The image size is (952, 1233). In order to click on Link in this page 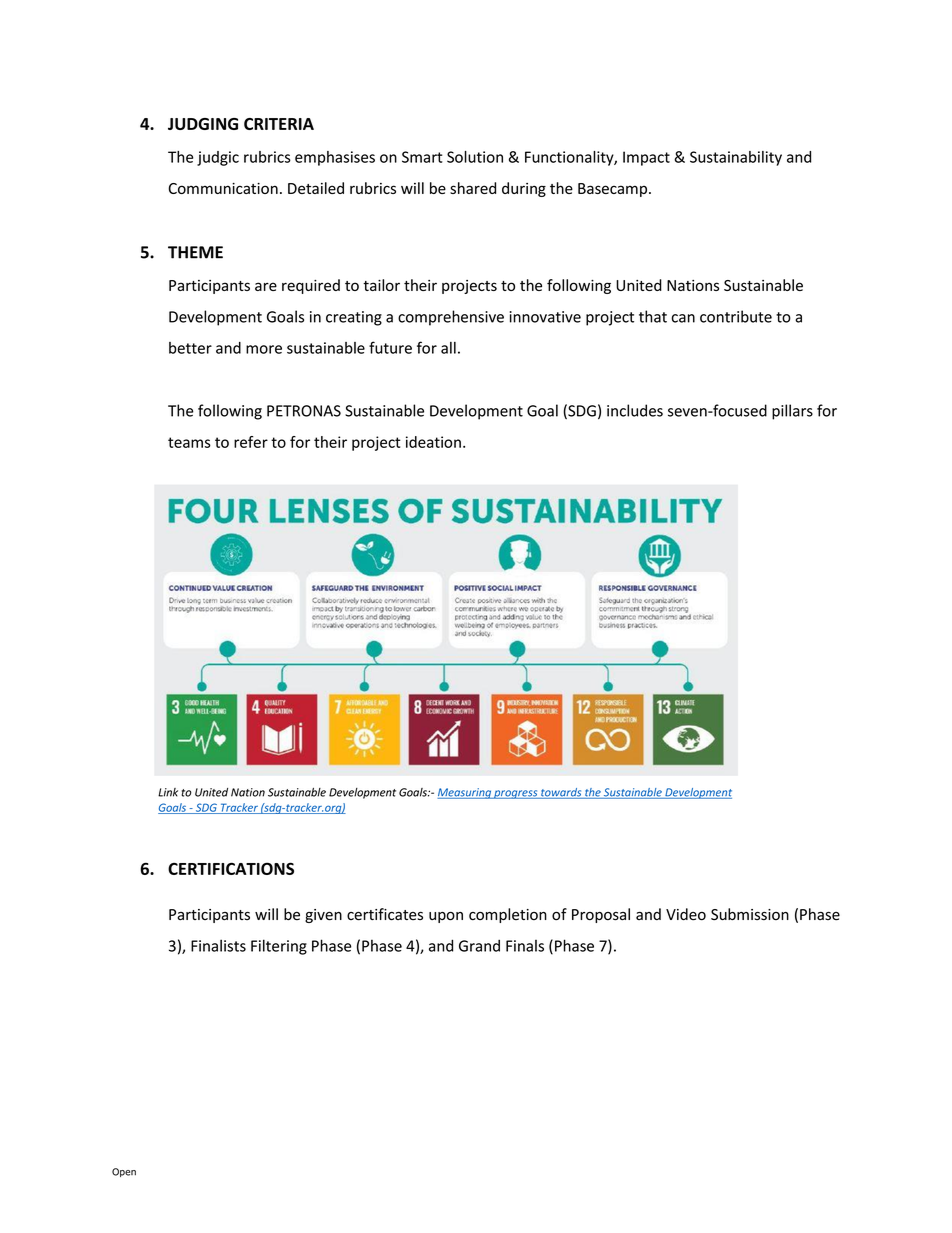, I will do `click(168, 792)`.
